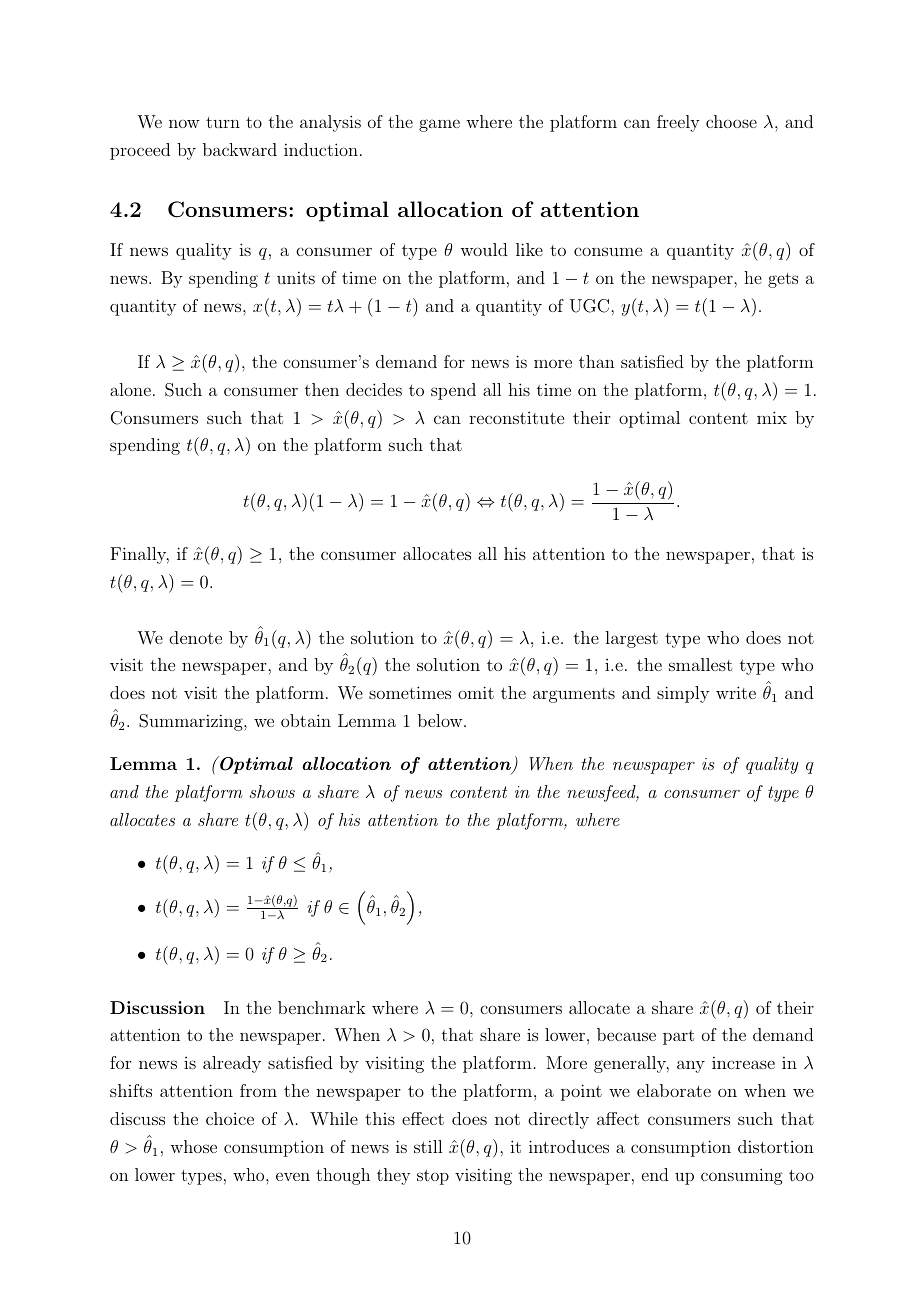 This image has width=924, height=1308. I want to click on whose, so click(193, 1146).
